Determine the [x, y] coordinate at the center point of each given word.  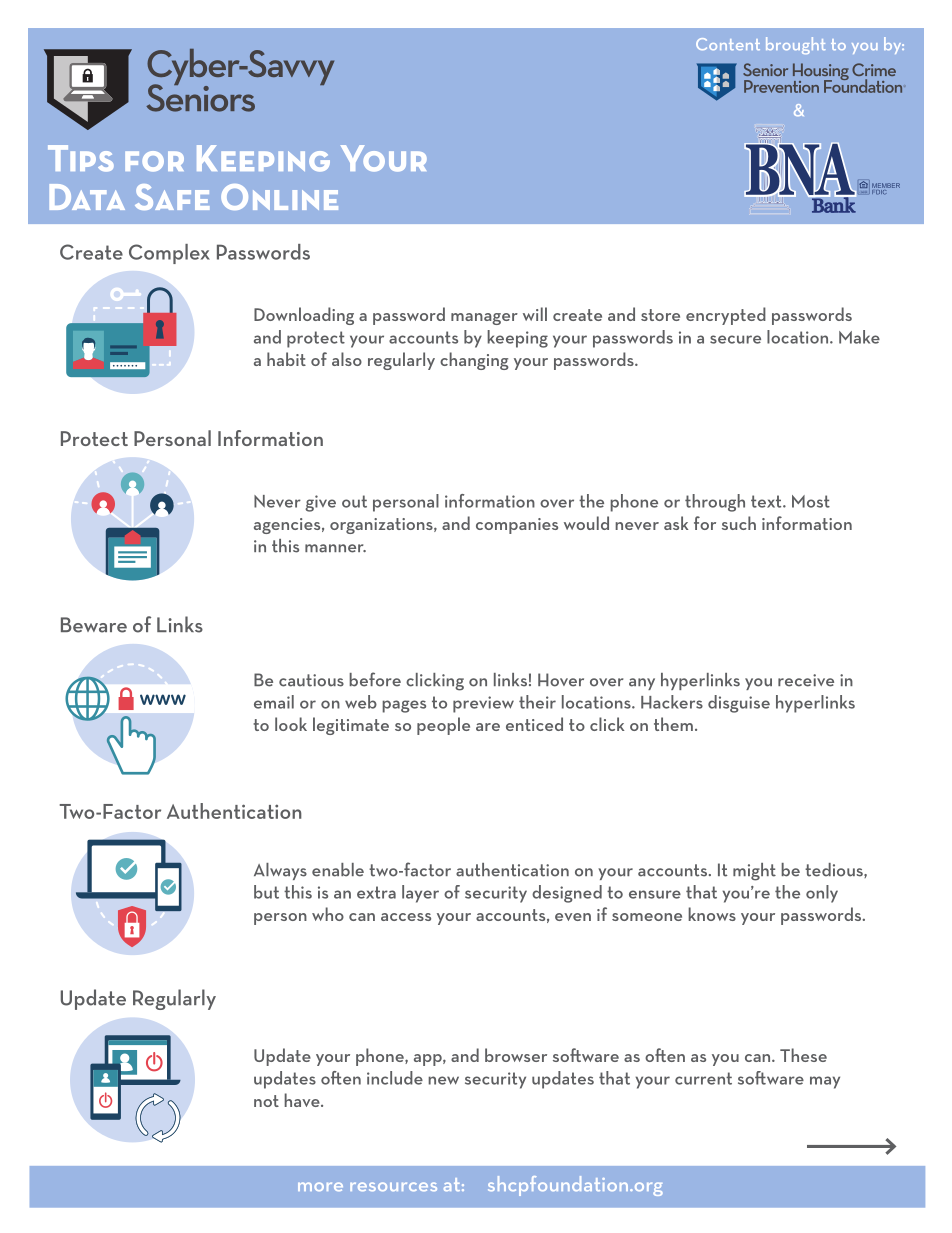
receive [806, 680]
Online [279, 197]
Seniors [200, 97]
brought [796, 45]
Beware [94, 625]
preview [483, 704]
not [266, 1101]
